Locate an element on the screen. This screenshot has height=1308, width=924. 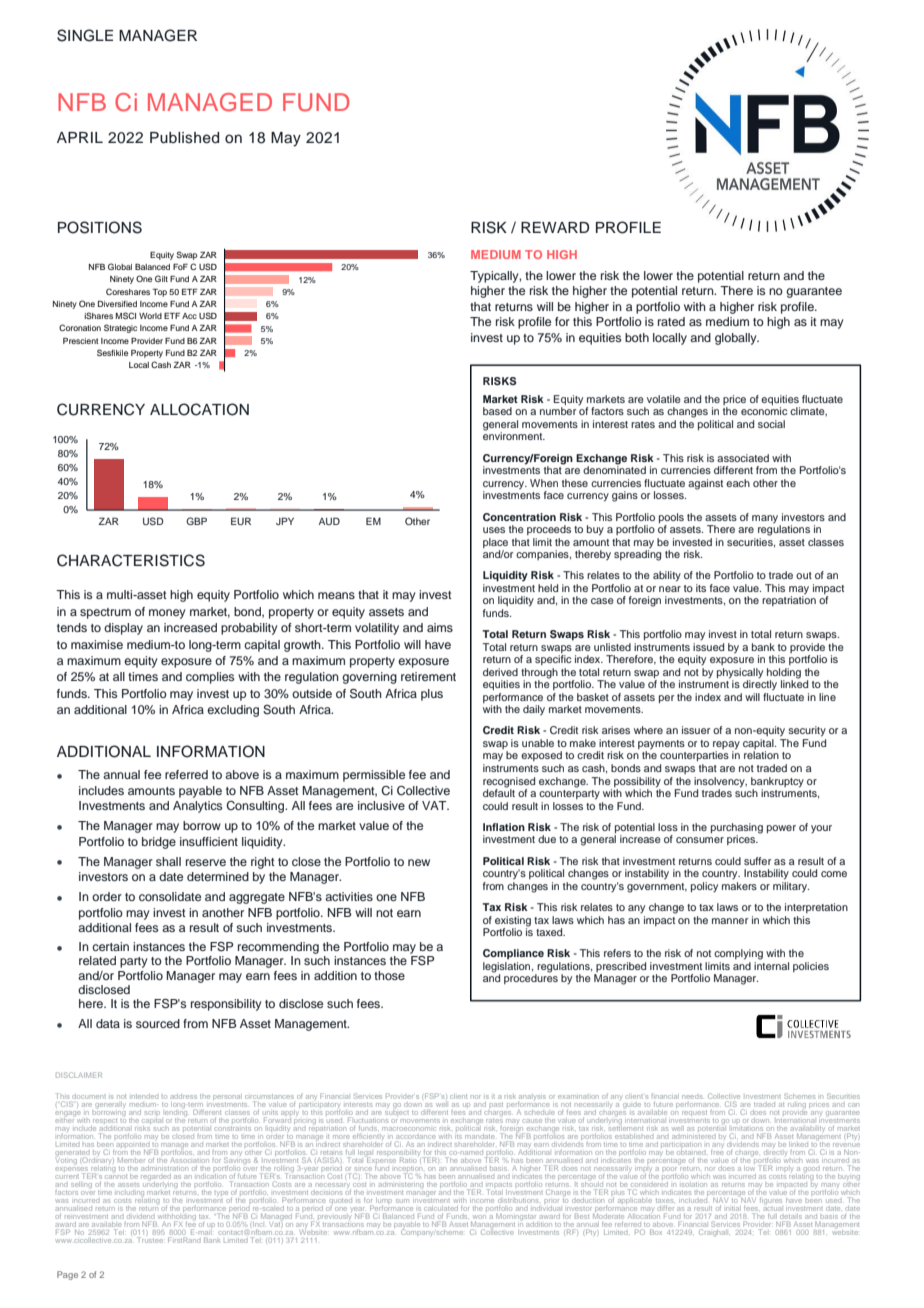
REWARD is located at coordinates (555, 227).
